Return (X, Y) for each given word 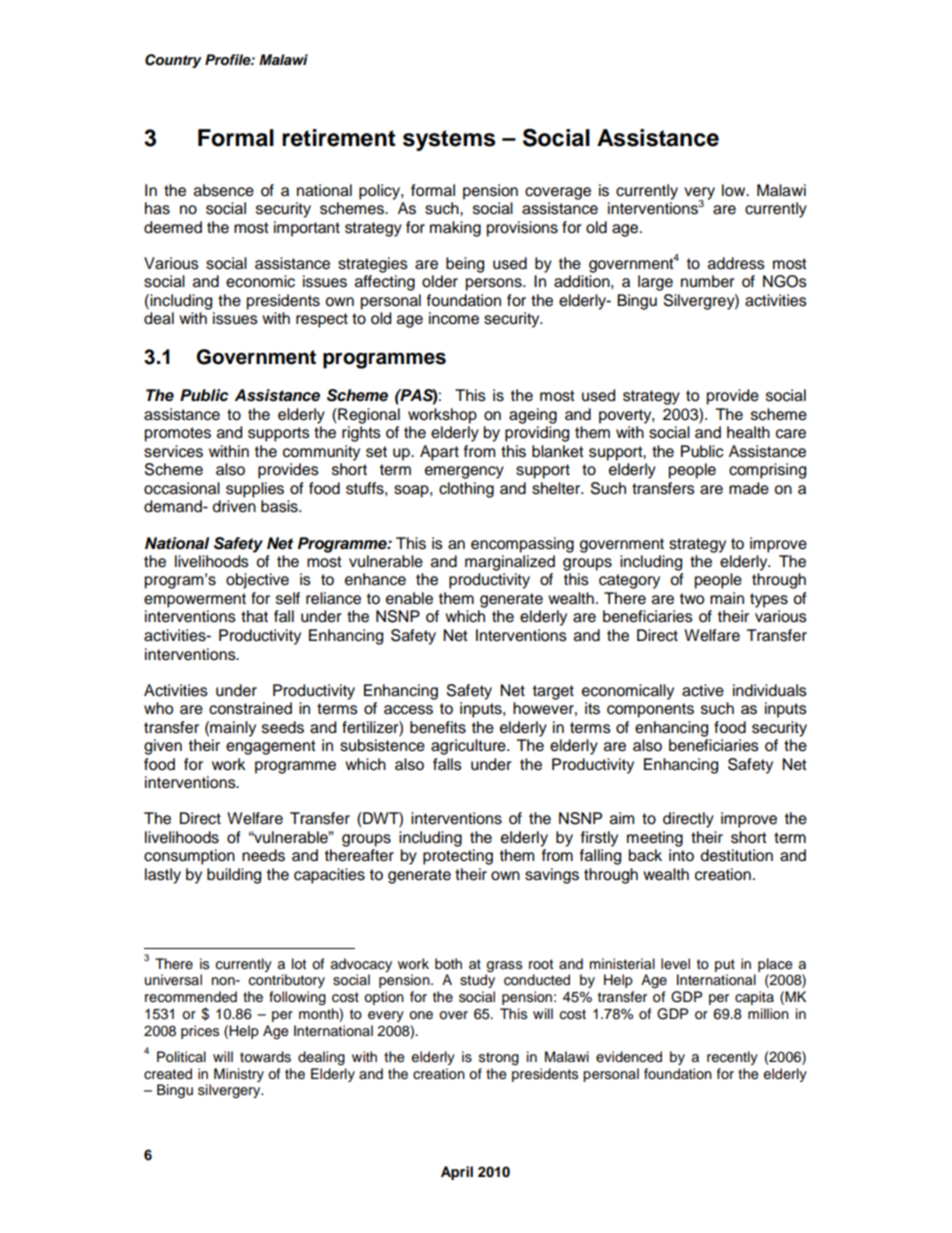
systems (449, 140)
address (736, 263)
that (254, 616)
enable (409, 598)
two (691, 599)
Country (173, 61)
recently (732, 1058)
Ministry (239, 1075)
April (457, 1173)
